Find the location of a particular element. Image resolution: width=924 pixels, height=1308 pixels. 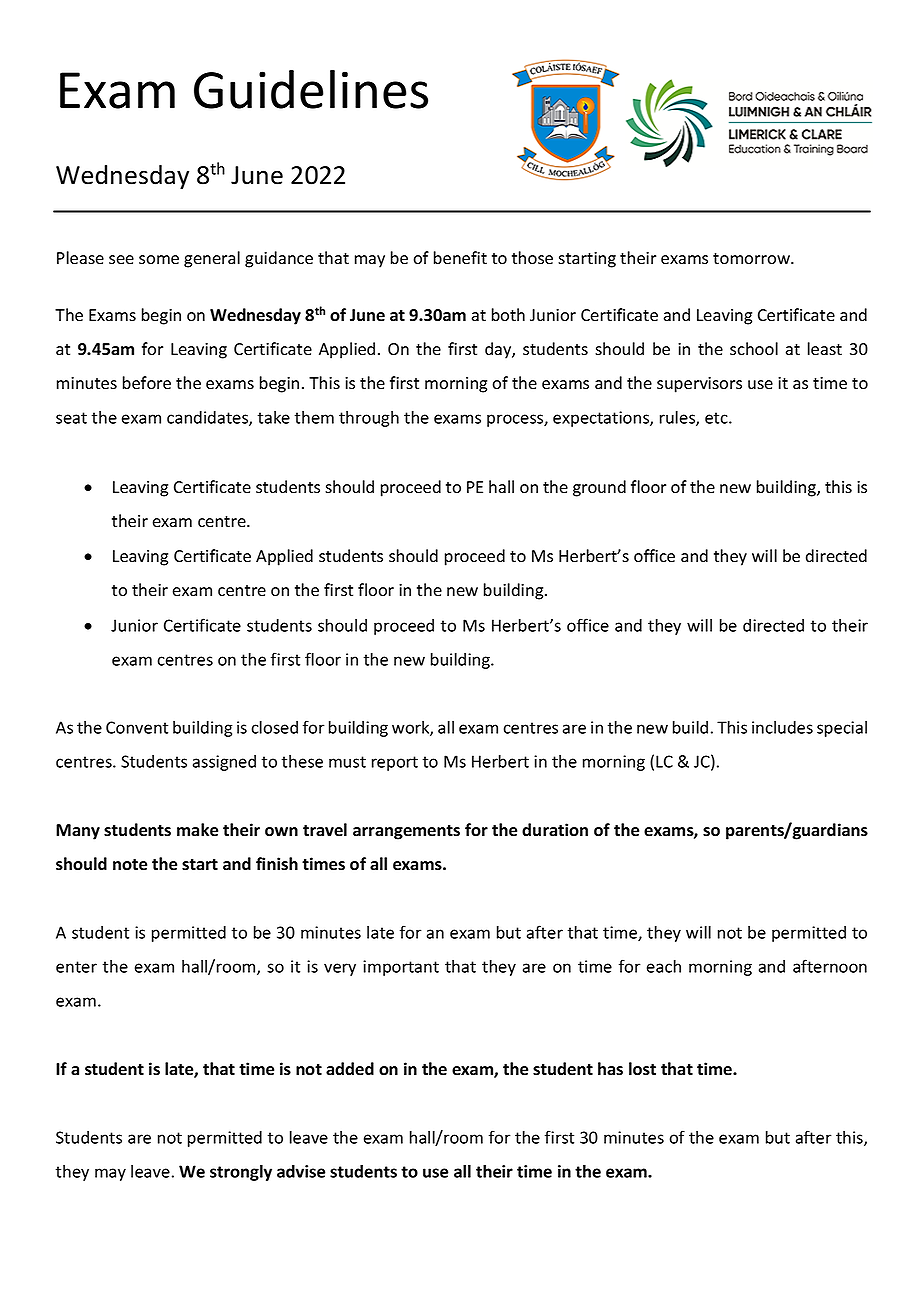

tomorrow is located at coordinates (752, 259).
